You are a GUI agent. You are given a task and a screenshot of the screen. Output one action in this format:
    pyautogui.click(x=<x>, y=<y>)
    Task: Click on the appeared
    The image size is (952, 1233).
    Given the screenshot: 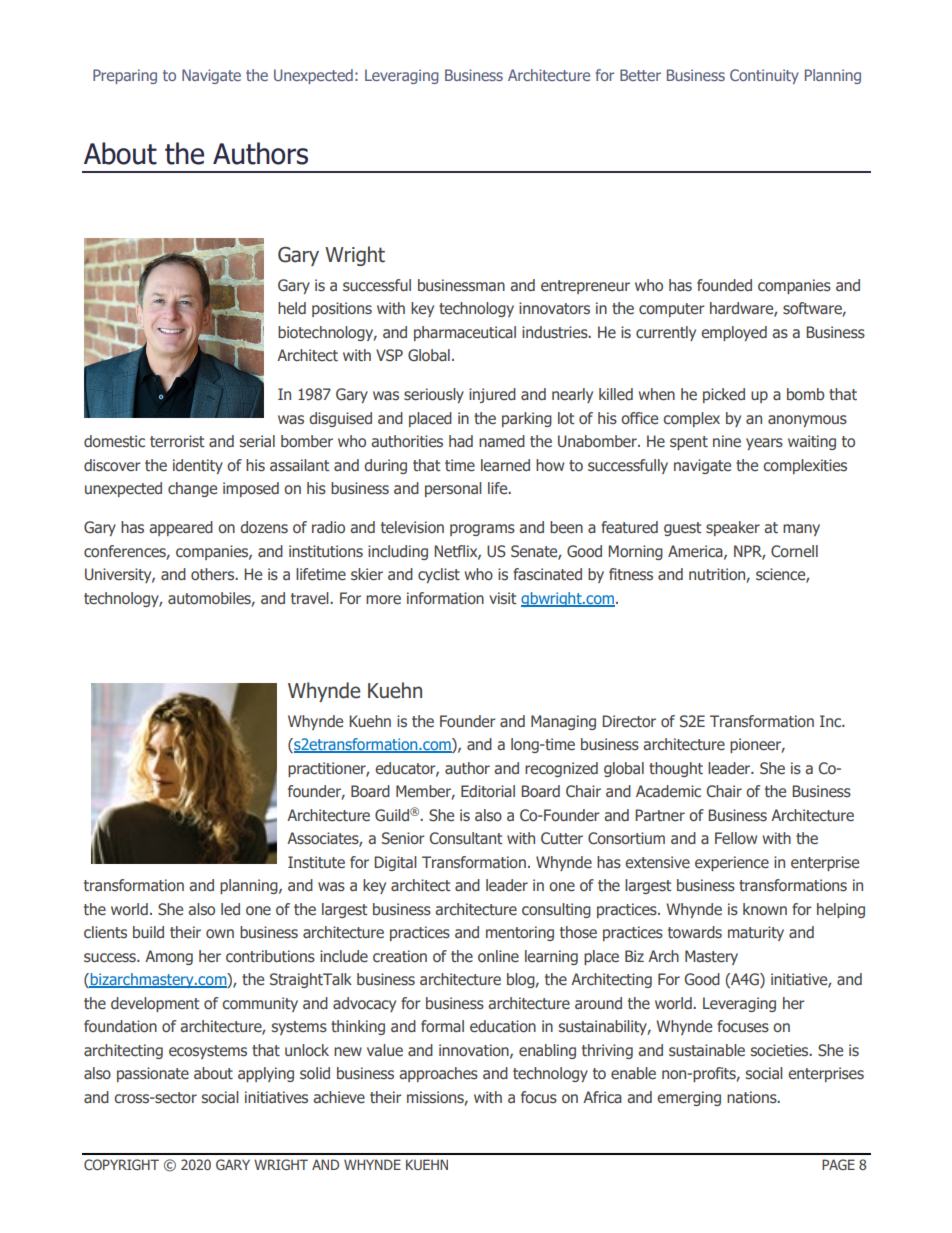 What is the action you would take?
    pyautogui.click(x=181, y=528)
